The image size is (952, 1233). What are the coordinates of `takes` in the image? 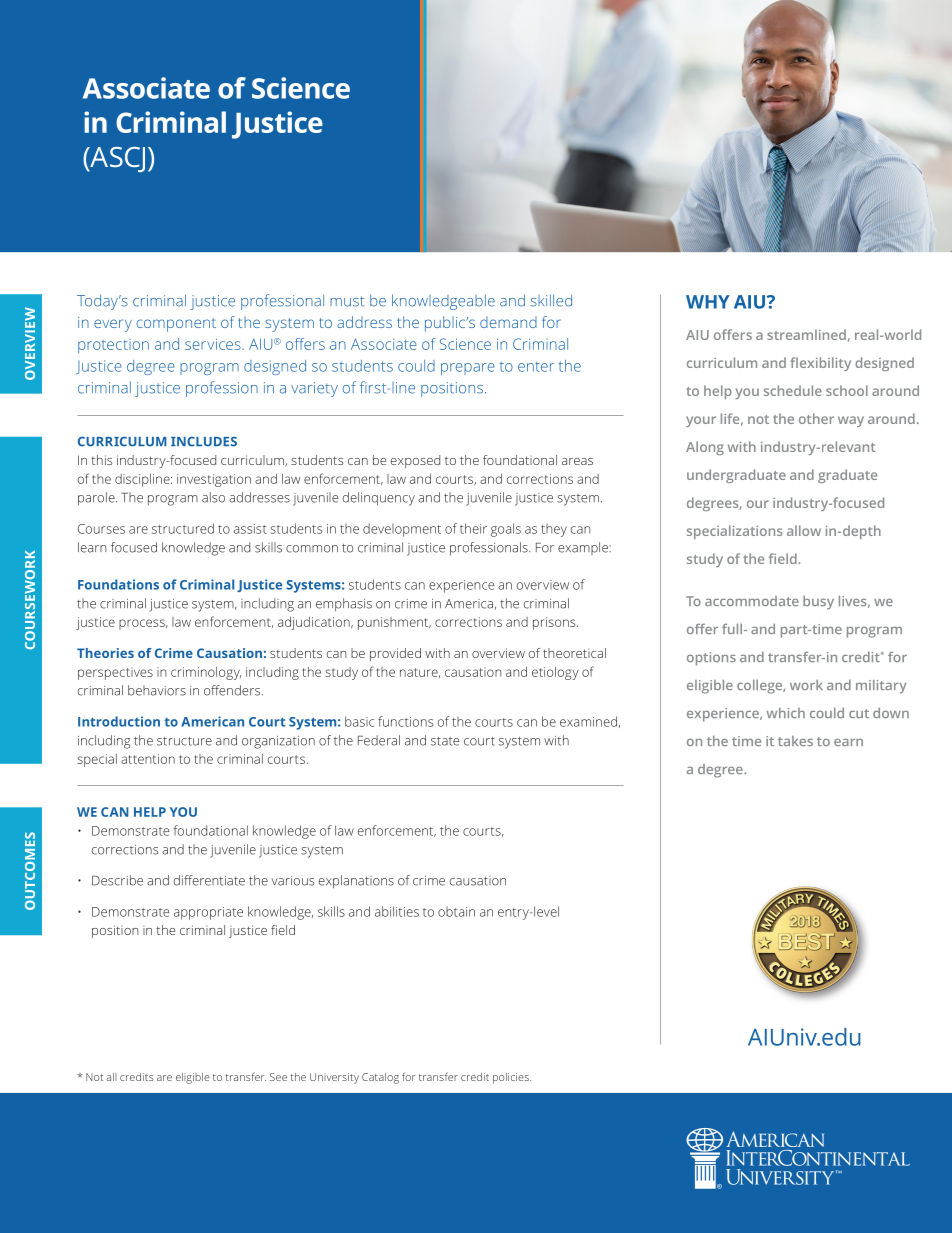 It's located at (795, 741).
